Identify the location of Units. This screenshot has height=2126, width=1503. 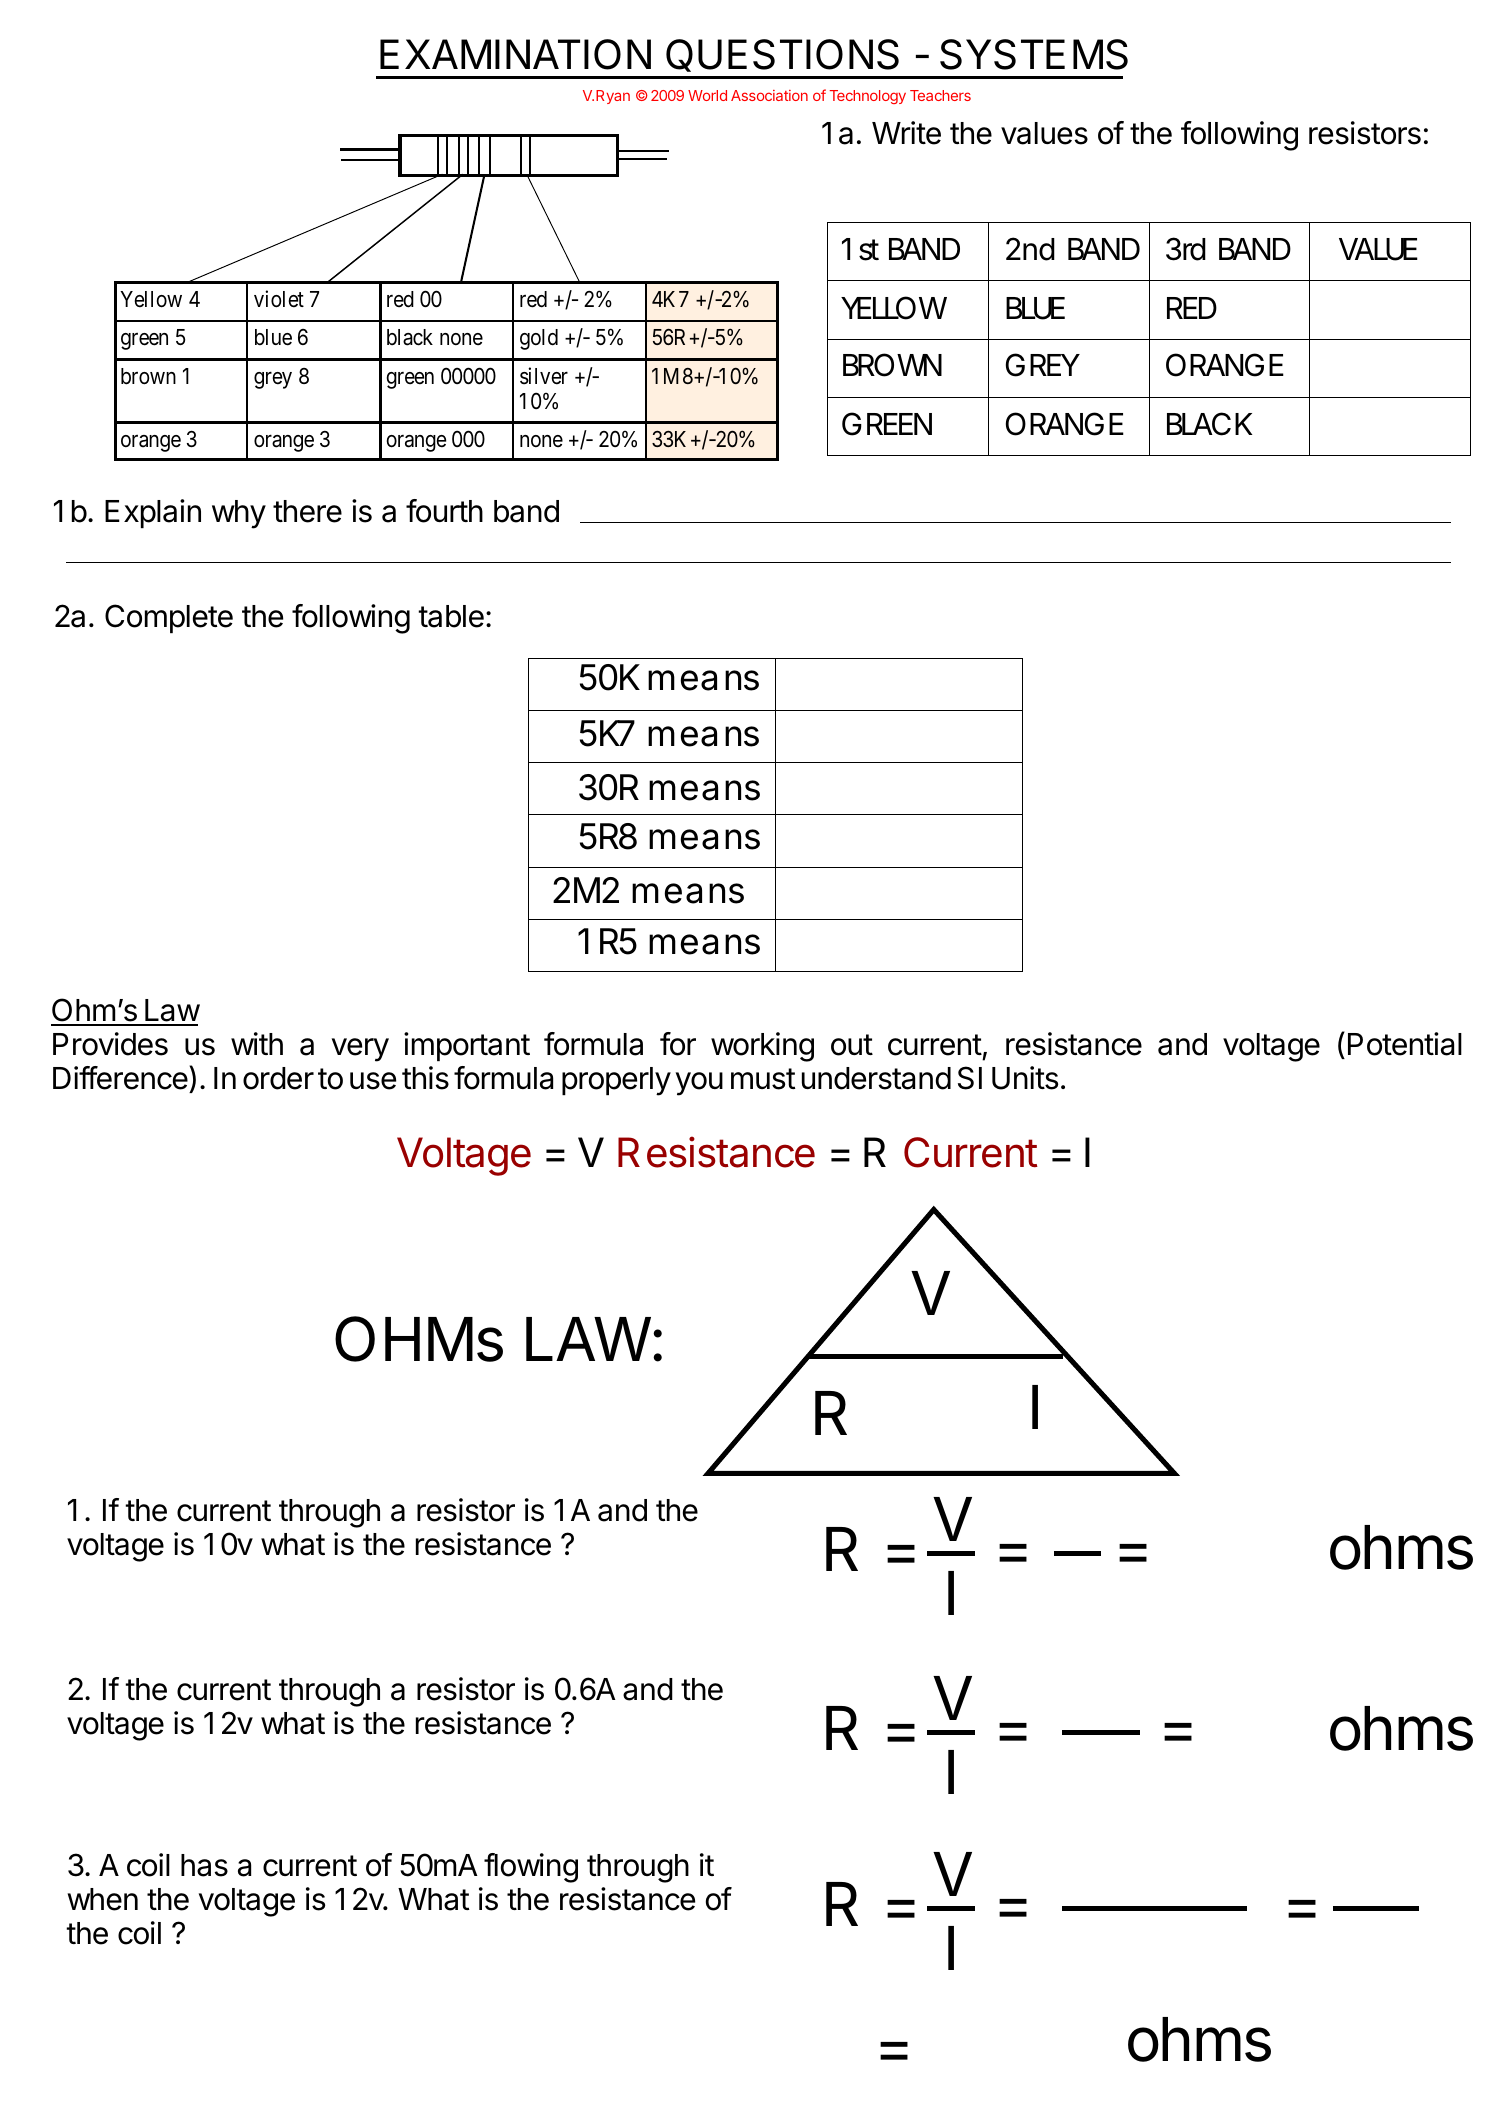
(1025, 1078).
